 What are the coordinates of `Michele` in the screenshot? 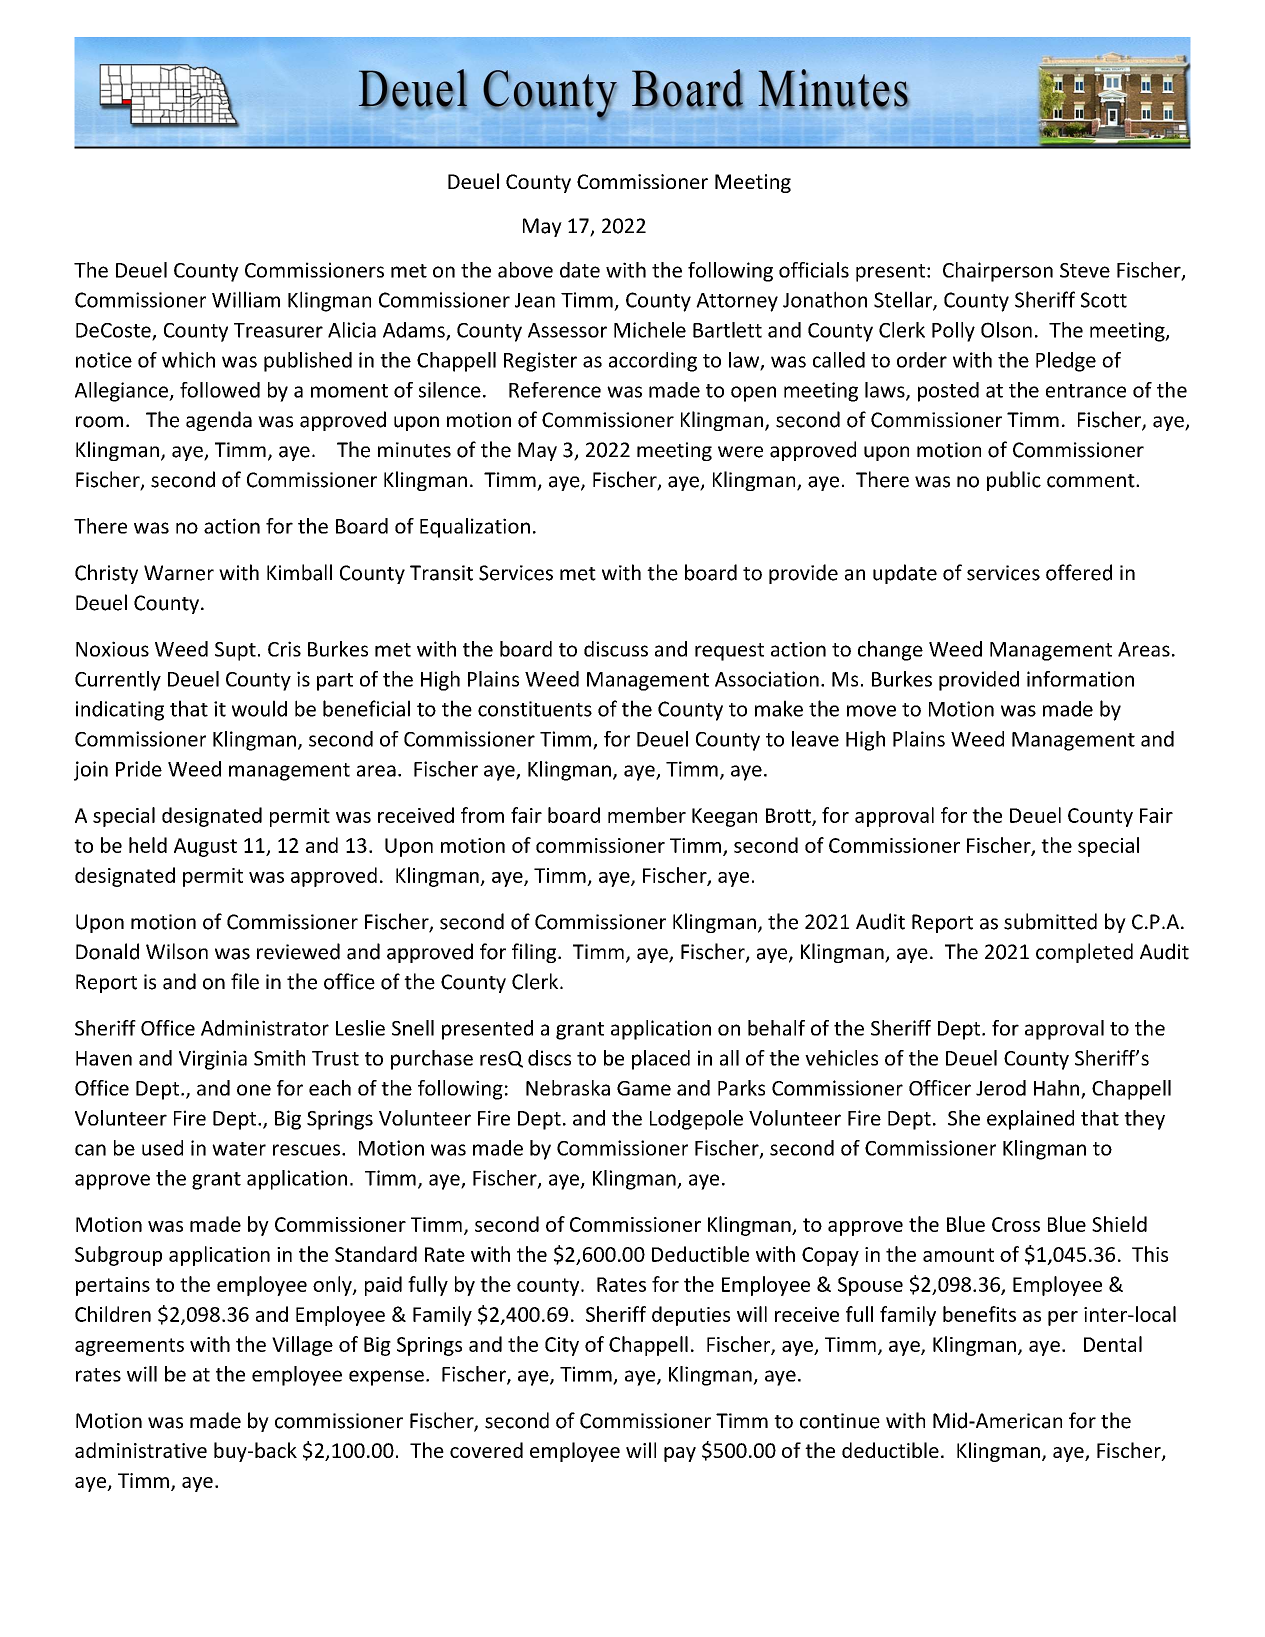 It's located at (650, 330).
